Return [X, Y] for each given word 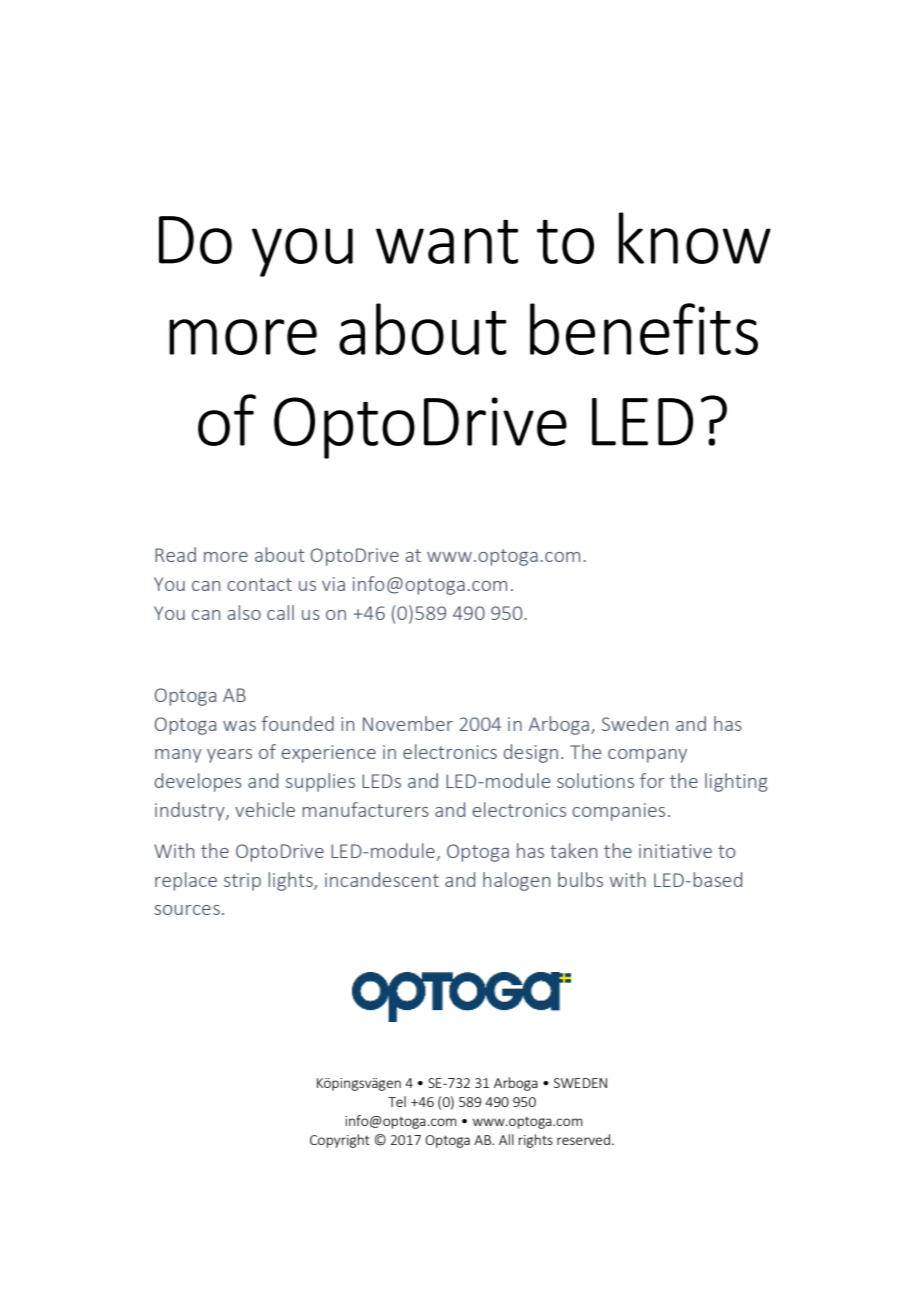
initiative [675, 851]
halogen [516, 881]
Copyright [340, 1141]
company [647, 756]
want [447, 242]
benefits [644, 329]
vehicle [265, 809]
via [333, 584]
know [695, 238]
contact [259, 584]
